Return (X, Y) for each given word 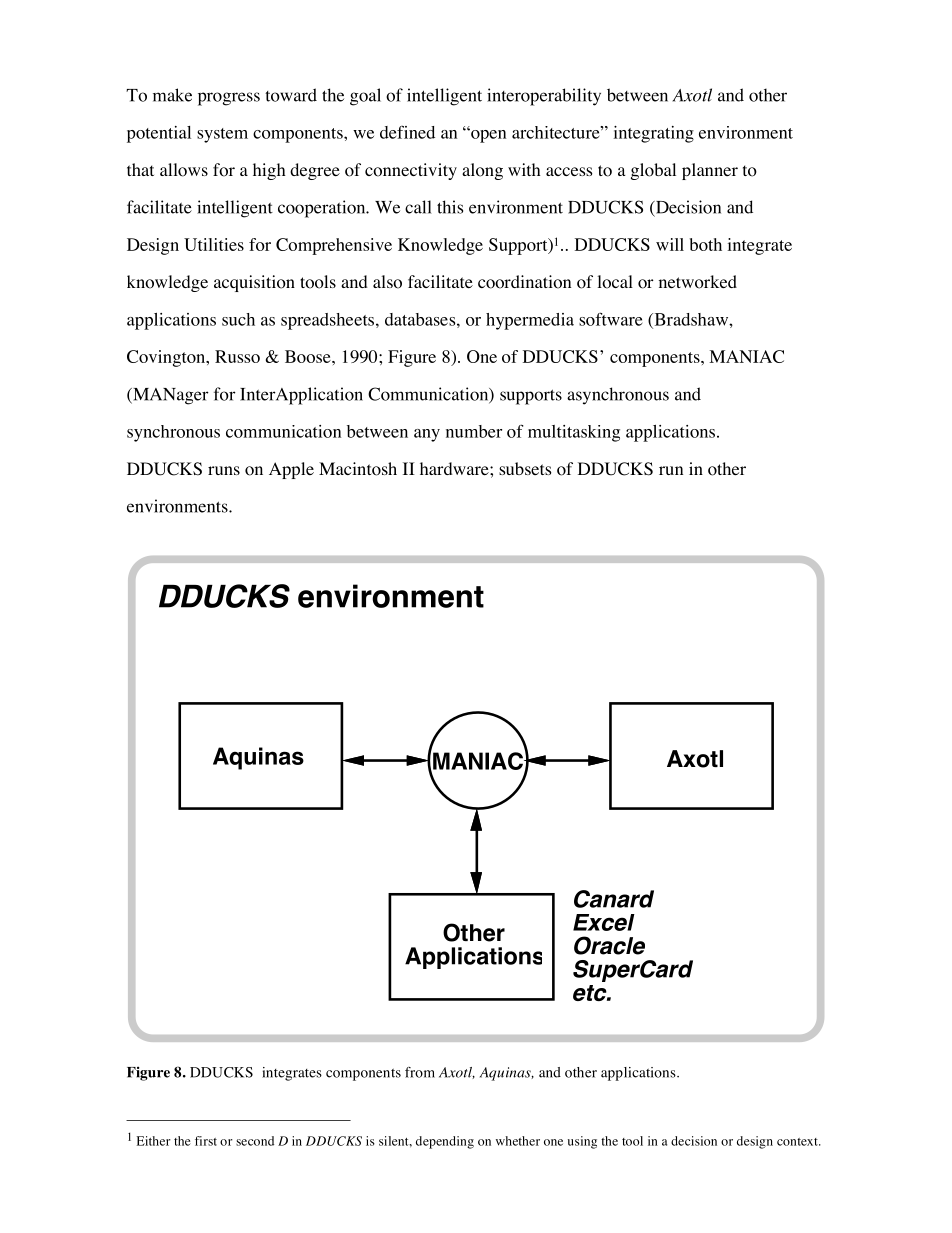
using (582, 1142)
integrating (653, 134)
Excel (604, 922)
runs (224, 470)
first (206, 1141)
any (427, 435)
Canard (614, 899)
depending (445, 1142)
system (222, 135)
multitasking (574, 433)
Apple (291, 470)
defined (407, 132)
